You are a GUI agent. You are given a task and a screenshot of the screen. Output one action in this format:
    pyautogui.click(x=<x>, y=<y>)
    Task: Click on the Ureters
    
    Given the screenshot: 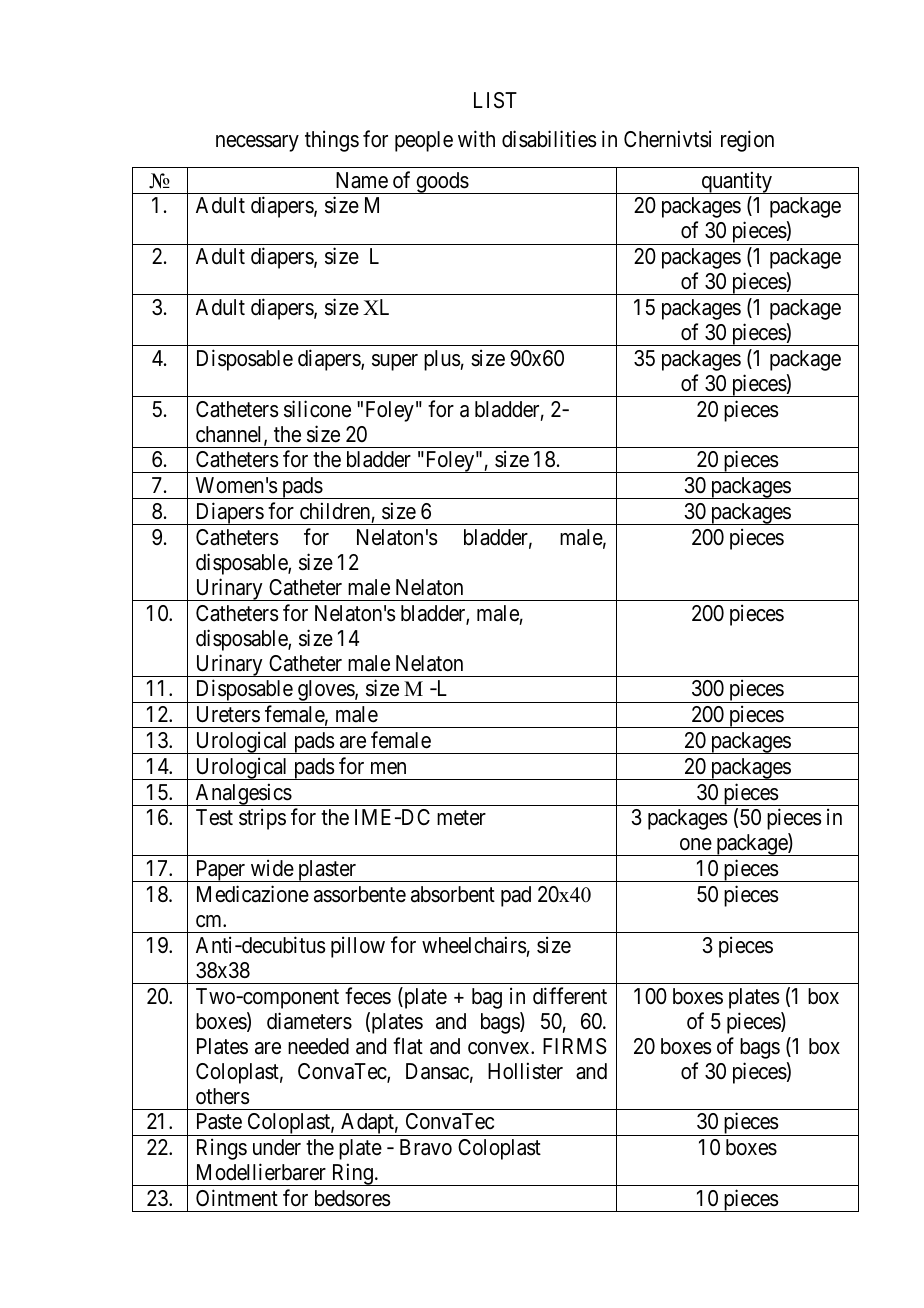 What is the action you would take?
    pyautogui.click(x=228, y=714)
